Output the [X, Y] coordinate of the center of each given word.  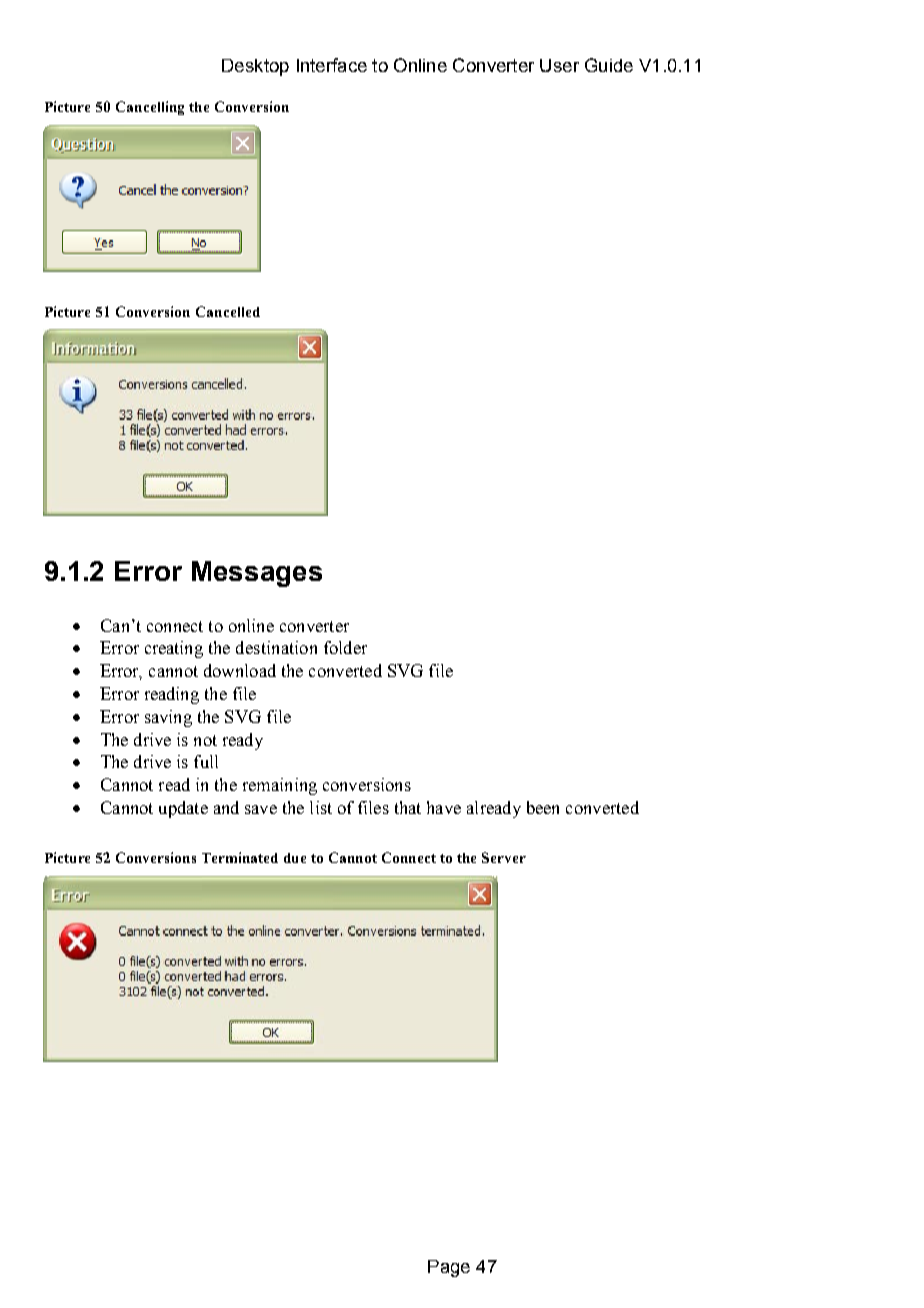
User [559, 65]
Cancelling [150, 108]
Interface [332, 65]
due [295, 858]
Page [449, 1268]
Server [504, 857]
